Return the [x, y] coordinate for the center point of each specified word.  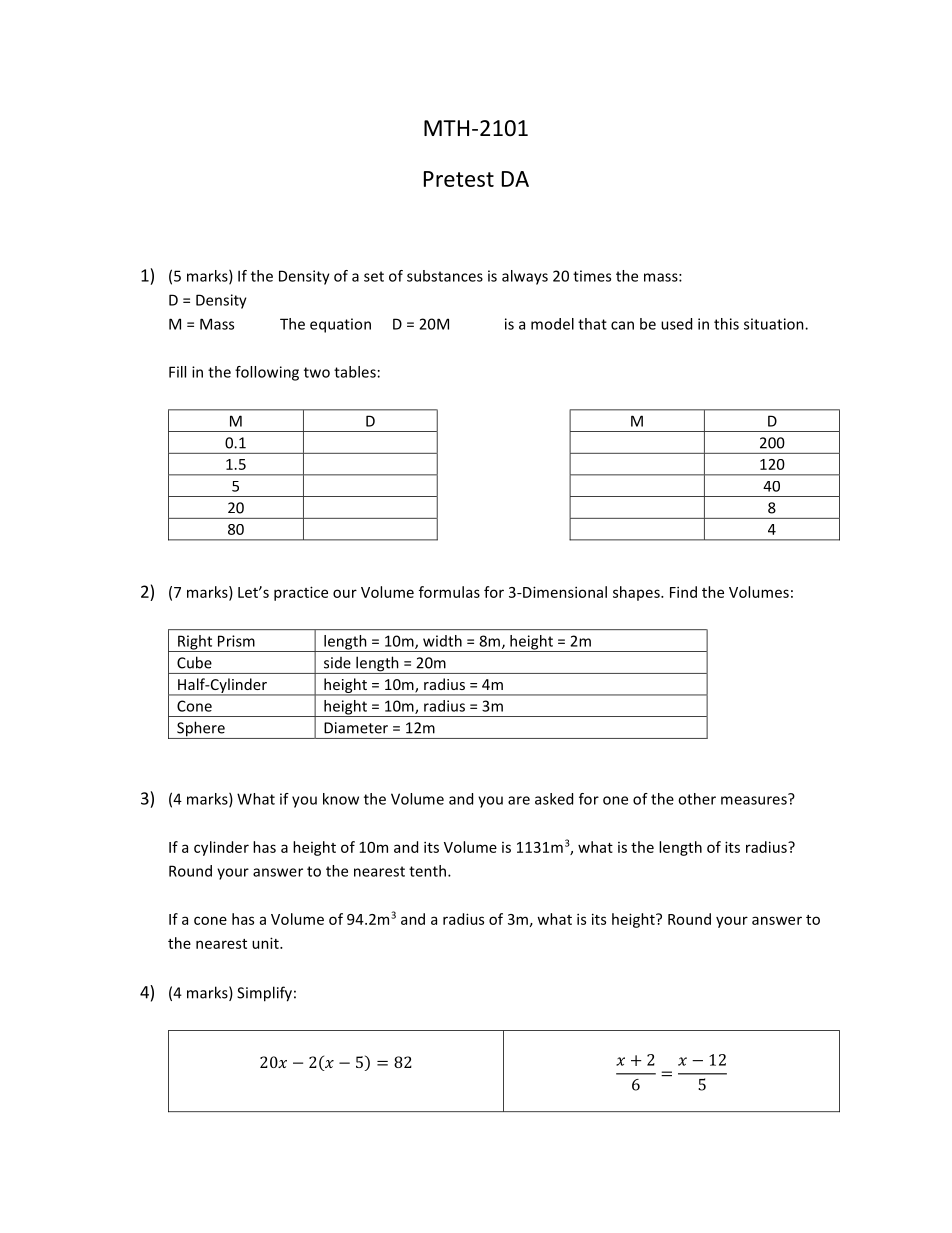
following [267, 373]
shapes [637, 593]
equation [340, 325]
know [341, 799]
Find [683, 592]
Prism [236, 641]
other [697, 799]
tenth [429, 871]
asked [554, 799]
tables [355, 372]
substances [445, 276]
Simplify [264, 994]
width [442, 641]
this [726, 324]
